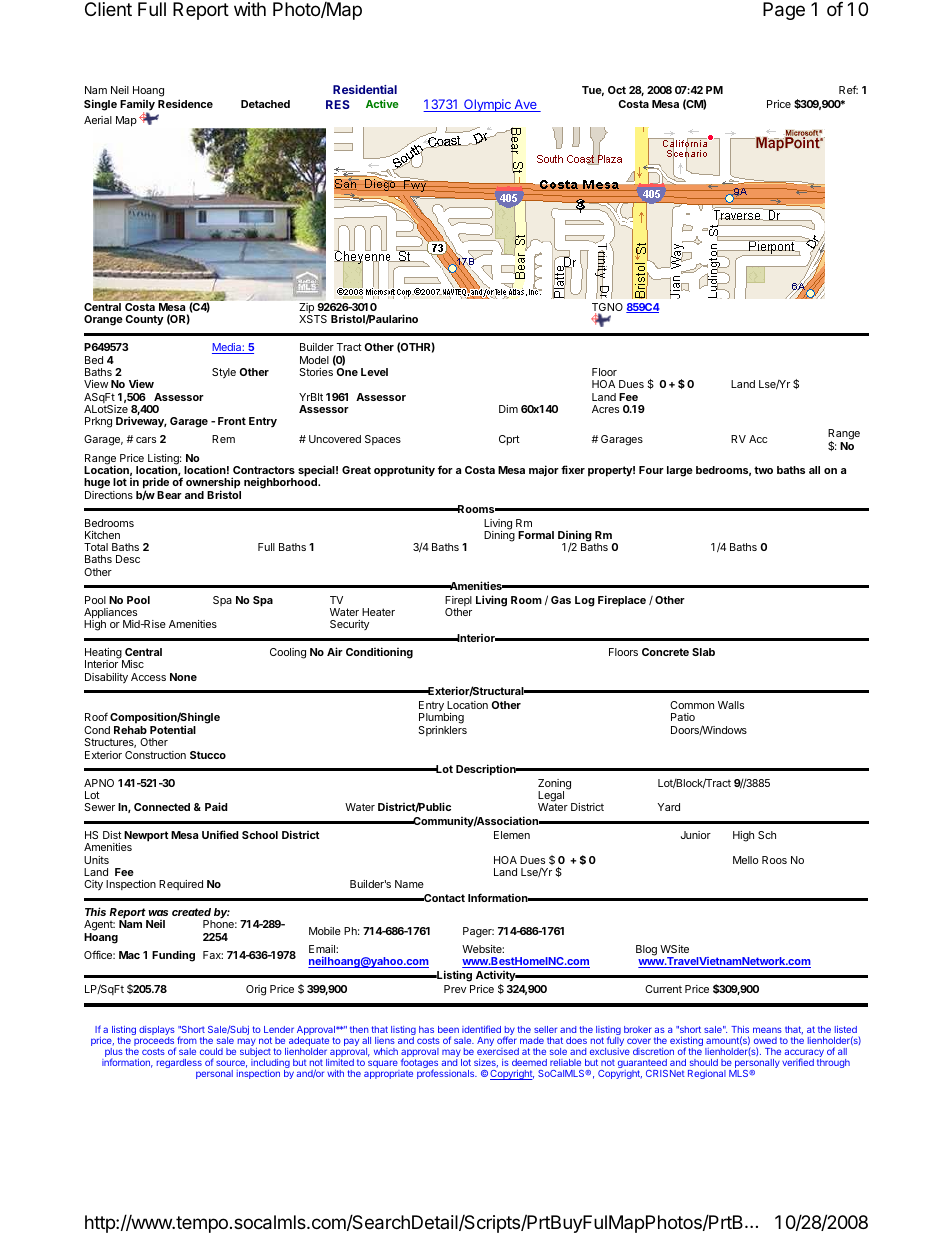 This screenshot has width=952, height=1233. I want to click on from, so click(187, 1040).
